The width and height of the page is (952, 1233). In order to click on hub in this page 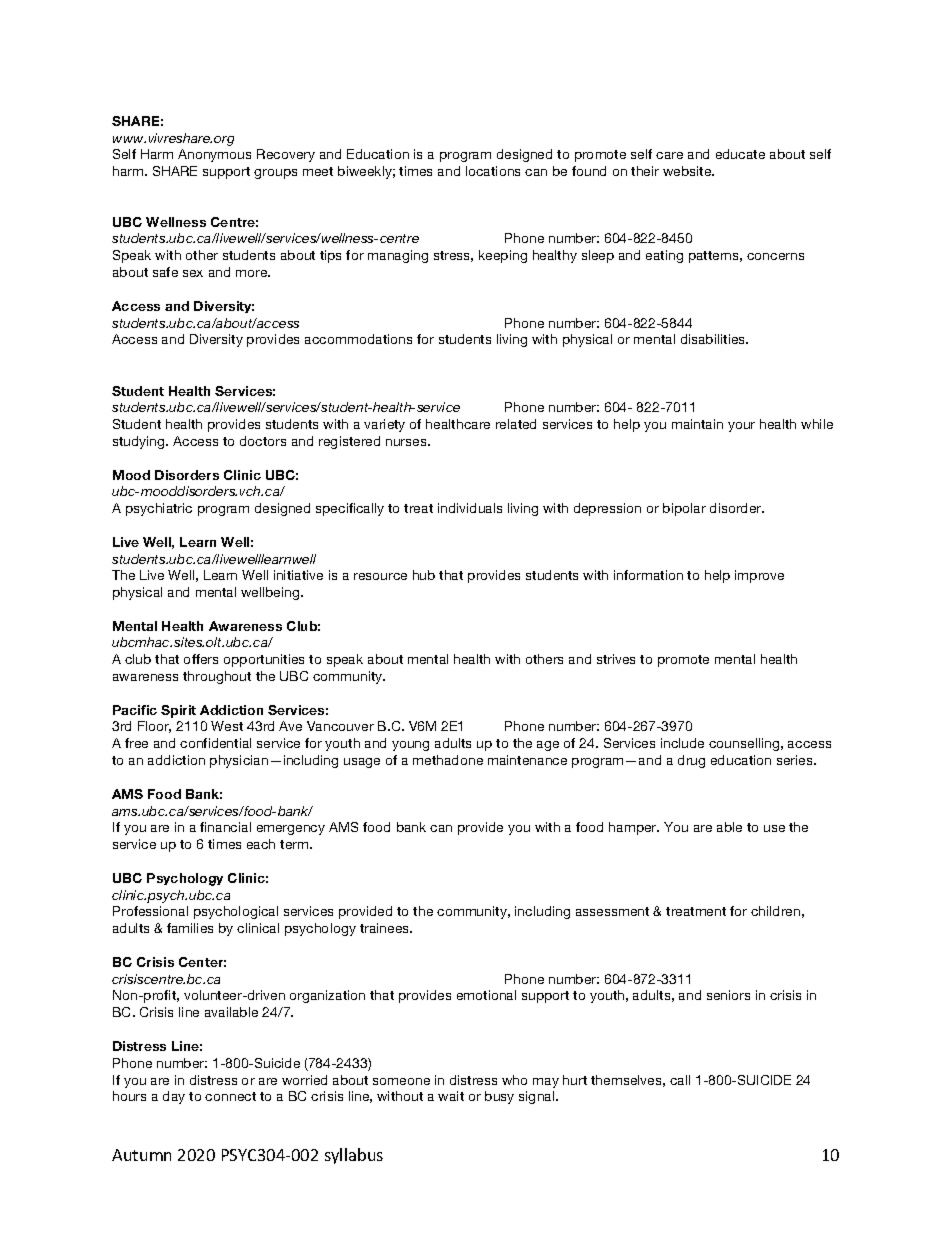, I will do `click(424, 575)`.
